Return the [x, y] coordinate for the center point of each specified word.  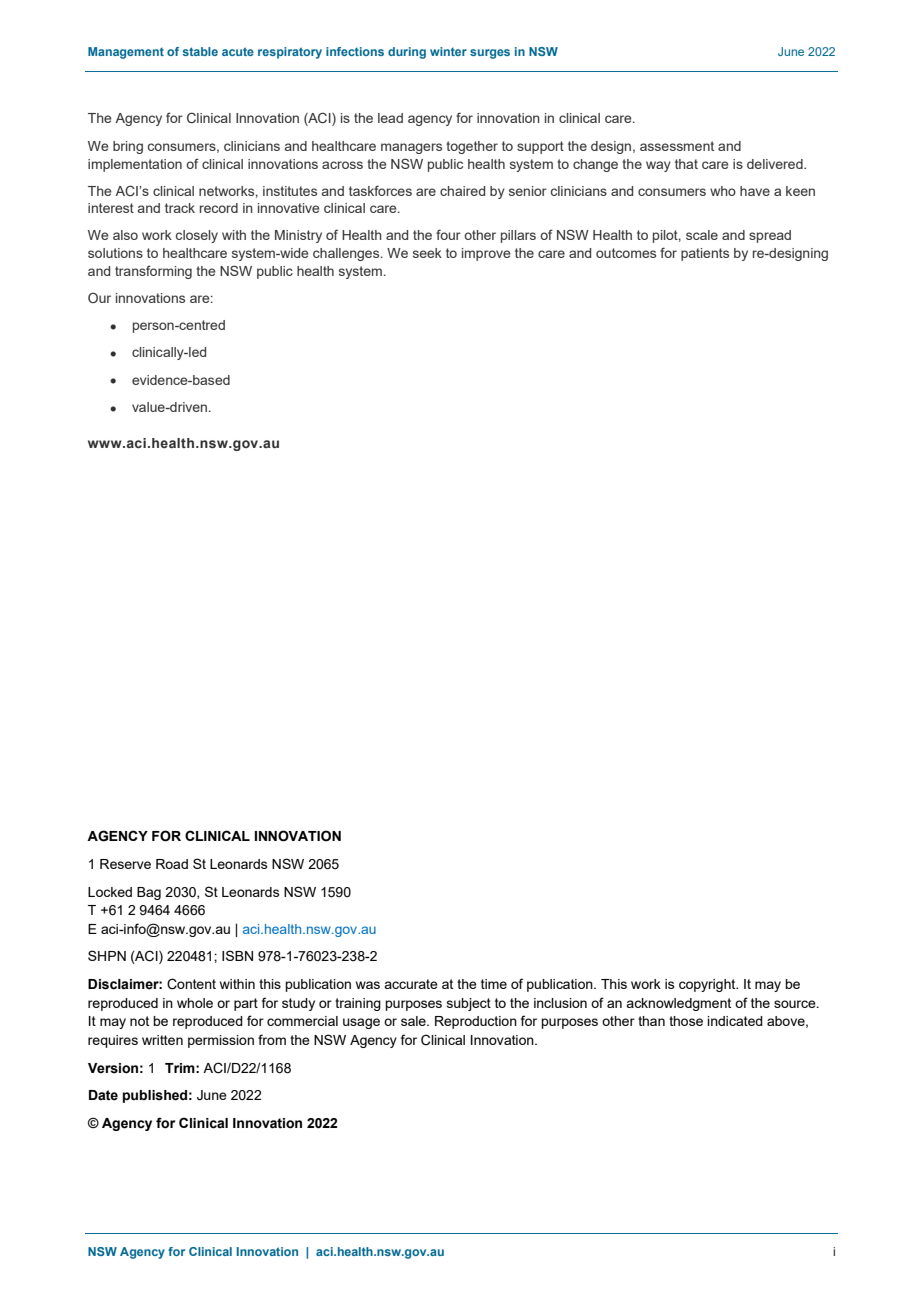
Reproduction [476, 1022]
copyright [708, 985]
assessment [677, 146]
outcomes [626, 253]
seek [427, 253]
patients [705, 254]
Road [172, 864]
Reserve [125, 864]
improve [486, 254]
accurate [411, 984]
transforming [153, 272]
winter [448, 51]
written [162, 1040]
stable [200, 51]
